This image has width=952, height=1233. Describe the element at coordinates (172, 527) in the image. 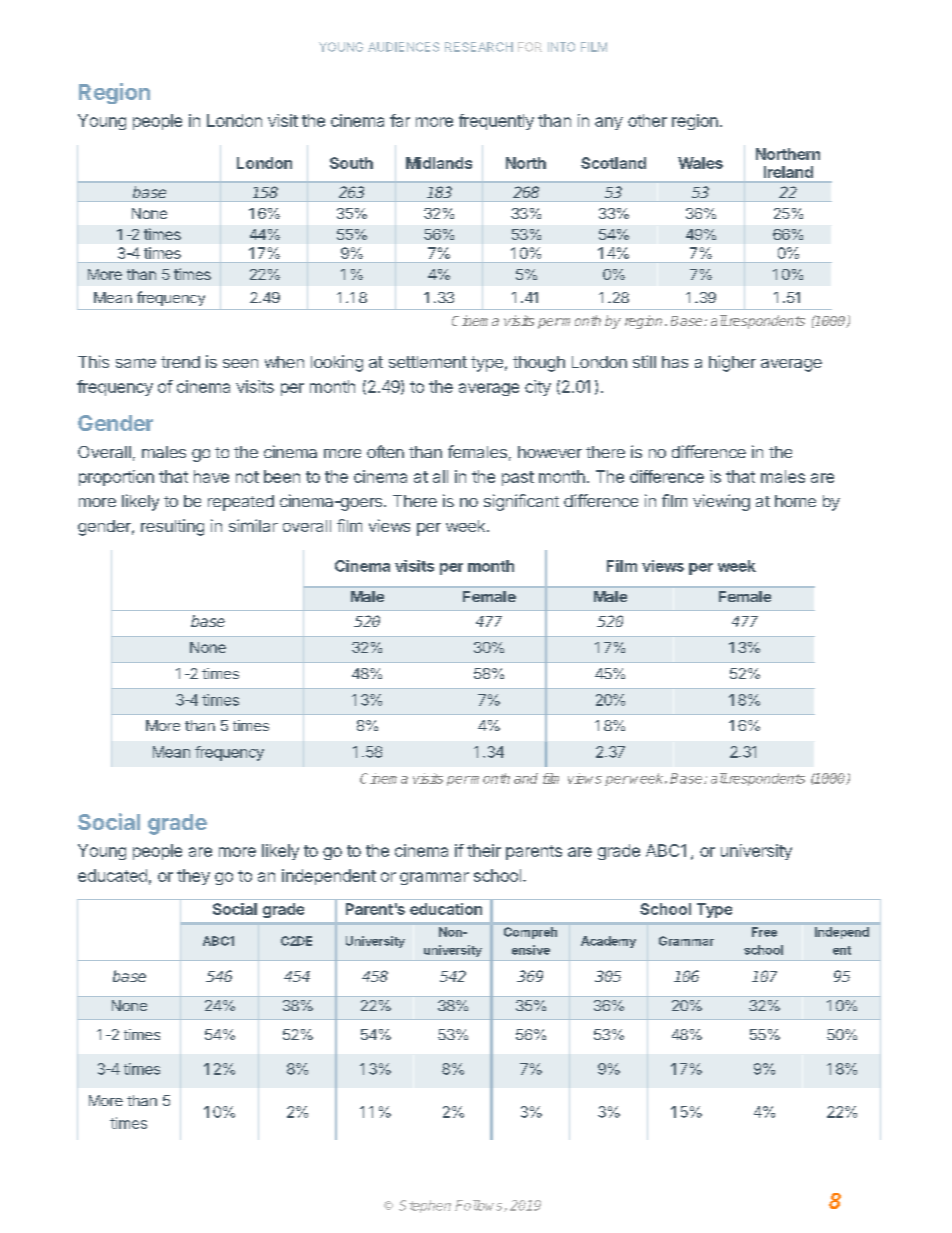

I see `resulting` at that location.
